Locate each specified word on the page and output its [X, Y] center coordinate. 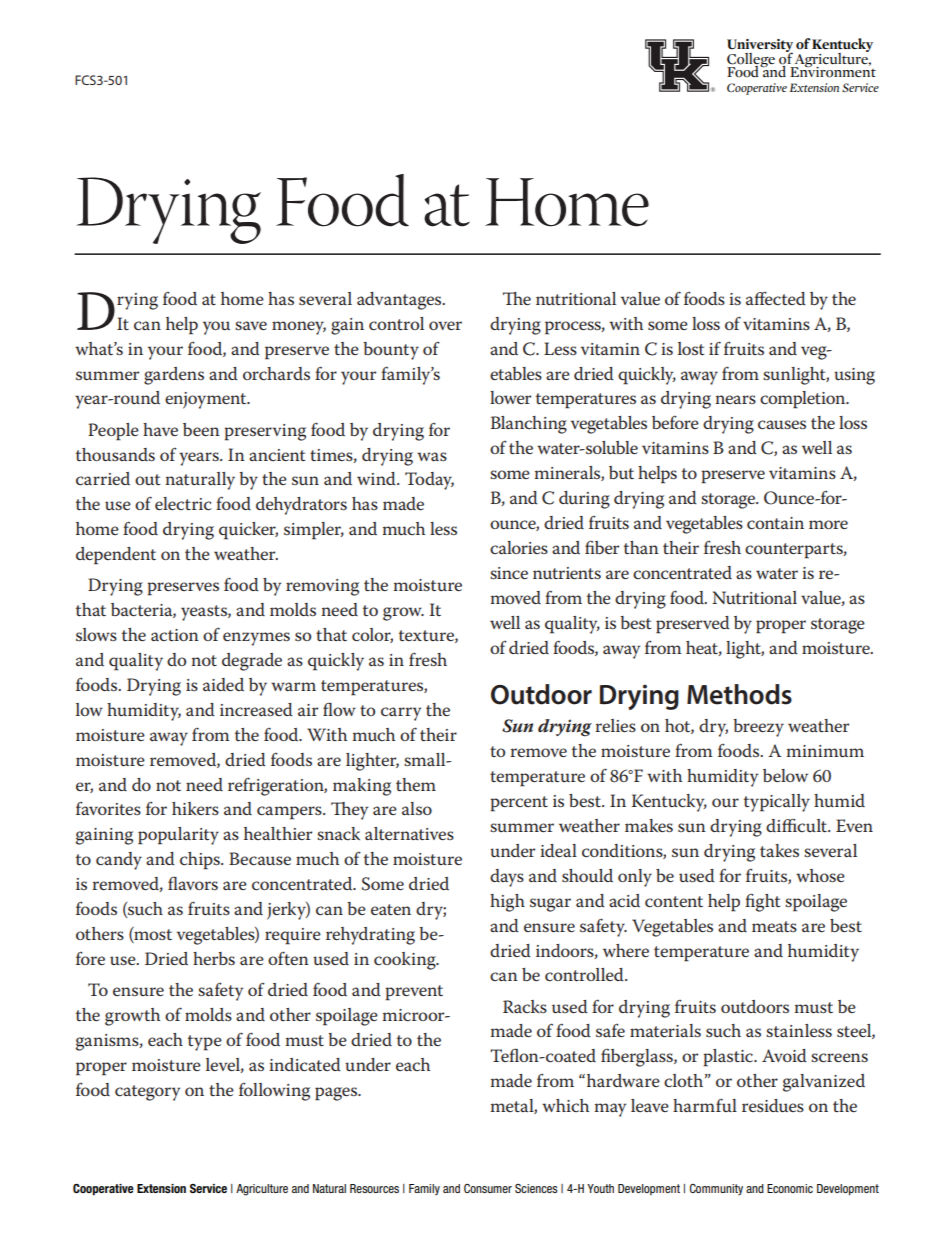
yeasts [205, 613]
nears [735, 399]
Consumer [488, 1188]
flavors [193, 883]
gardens [174, 376]
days [507, 878]
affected [776, 298]
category [147, 1093]
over [445, 325]
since [509, 573]
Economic [790, 1188]
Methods [739, 694]
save [251, 326]
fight [762, 902]
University [760, 46]
